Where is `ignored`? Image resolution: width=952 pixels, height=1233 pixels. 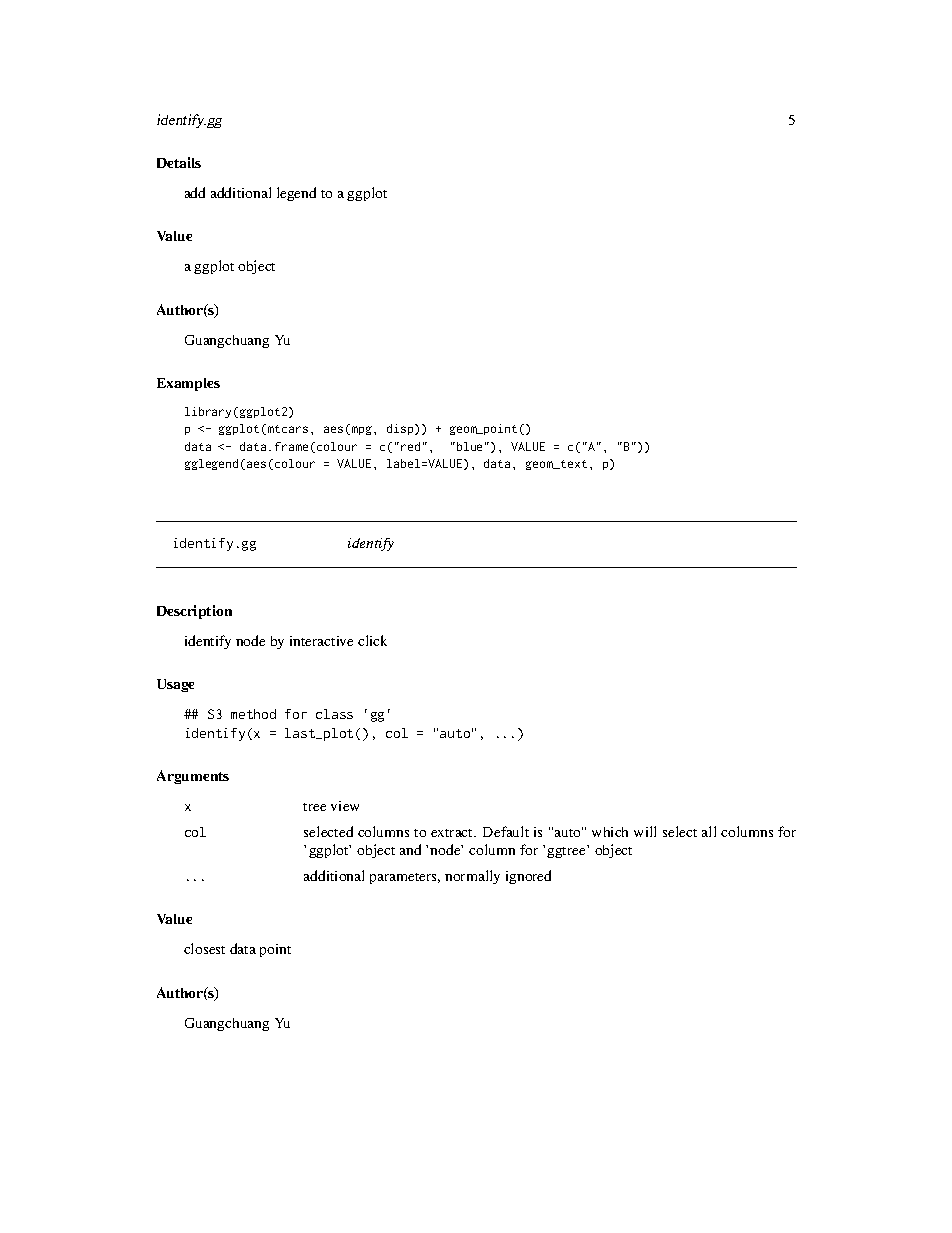
ignored is located at coordinates (528, 877).
